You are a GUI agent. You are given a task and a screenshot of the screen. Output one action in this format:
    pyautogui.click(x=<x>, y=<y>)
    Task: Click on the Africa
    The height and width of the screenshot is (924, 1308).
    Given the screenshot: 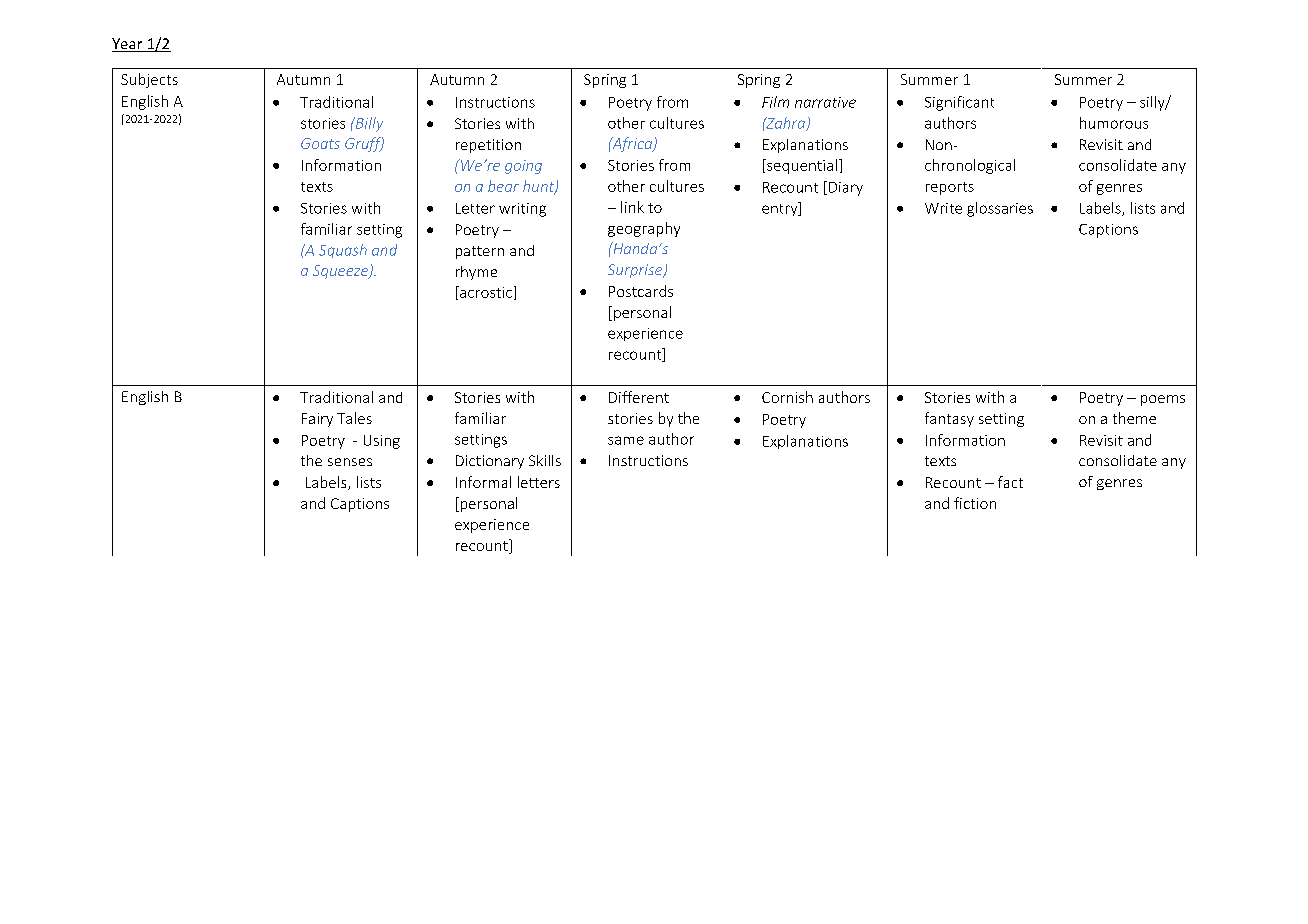 What is the action you would take?
    pyautogui.click(x=632, y=144)
